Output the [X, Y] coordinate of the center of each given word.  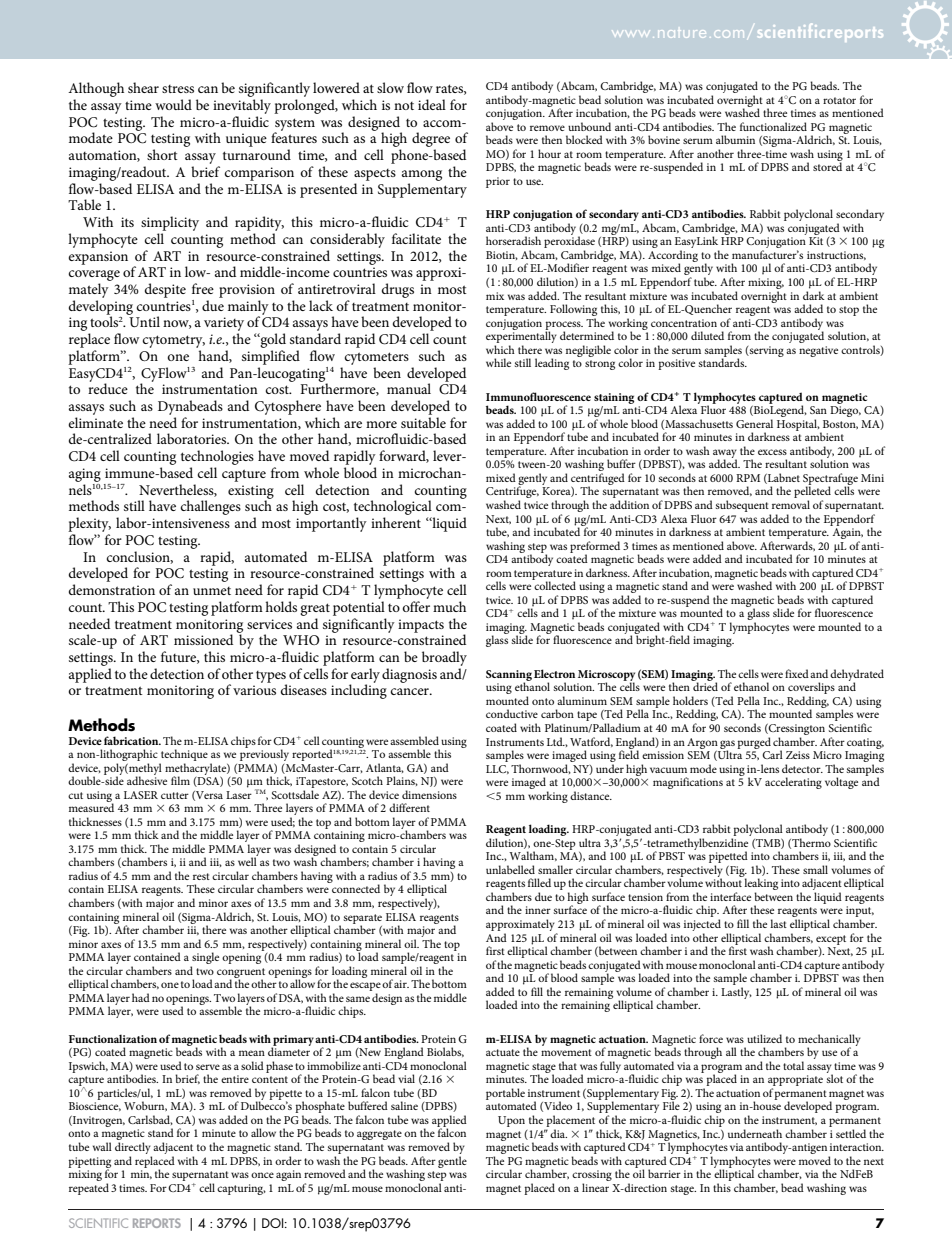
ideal [432, 104]
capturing [241, 1189]
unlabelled [510, 869]
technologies [217, 459]
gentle [452, 1162]
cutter [175, 795]
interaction [857, 1147]
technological [394, 509]
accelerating [793, 783]
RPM [748, 478]
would [173, 104]
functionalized [773, 126]
